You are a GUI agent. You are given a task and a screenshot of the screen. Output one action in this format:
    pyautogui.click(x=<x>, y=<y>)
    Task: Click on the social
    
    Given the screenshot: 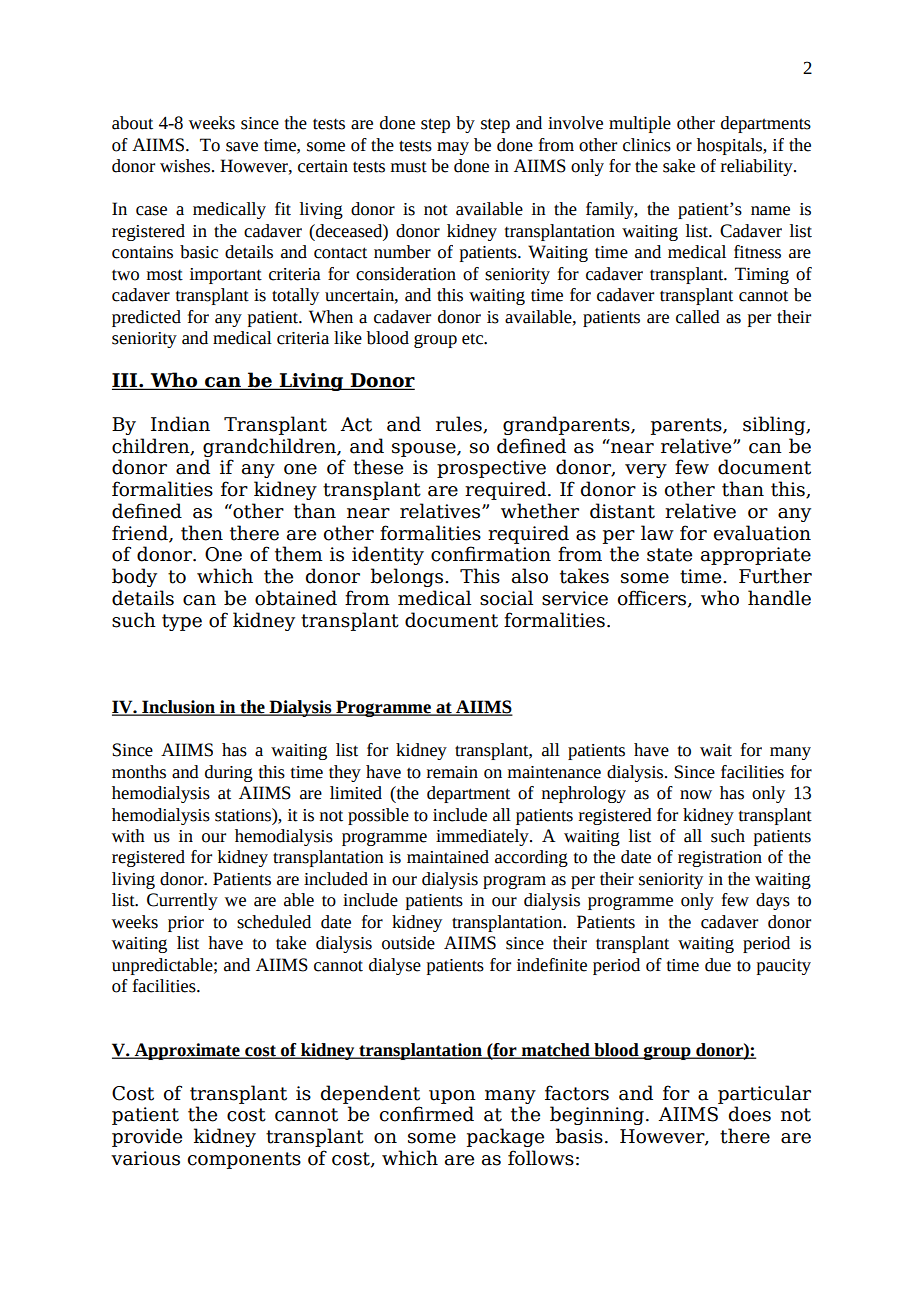 What is the action you would take?
    pyautogui.click(x=506, y=598)
